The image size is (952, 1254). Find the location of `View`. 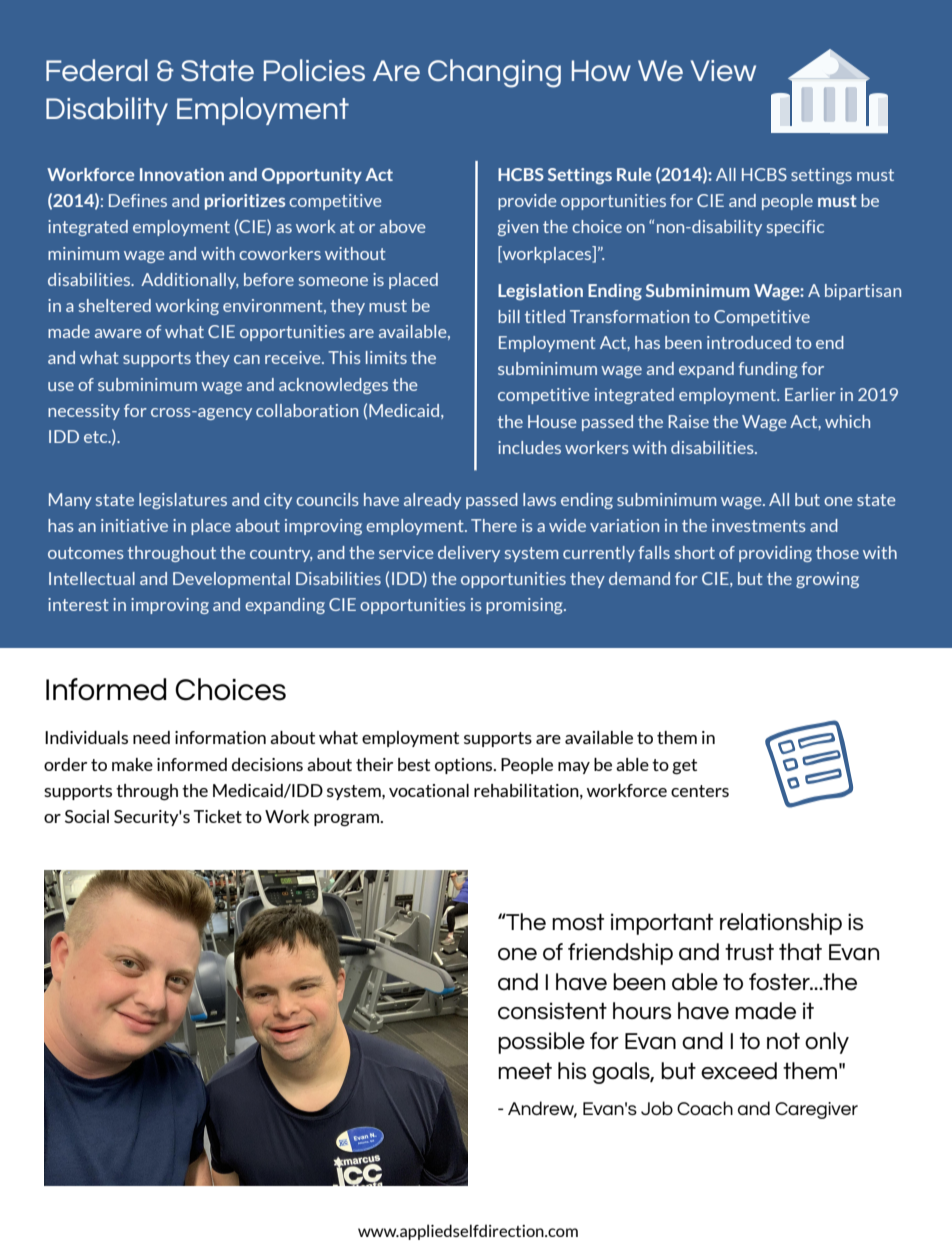

View is located at coordinates (723, 70).
